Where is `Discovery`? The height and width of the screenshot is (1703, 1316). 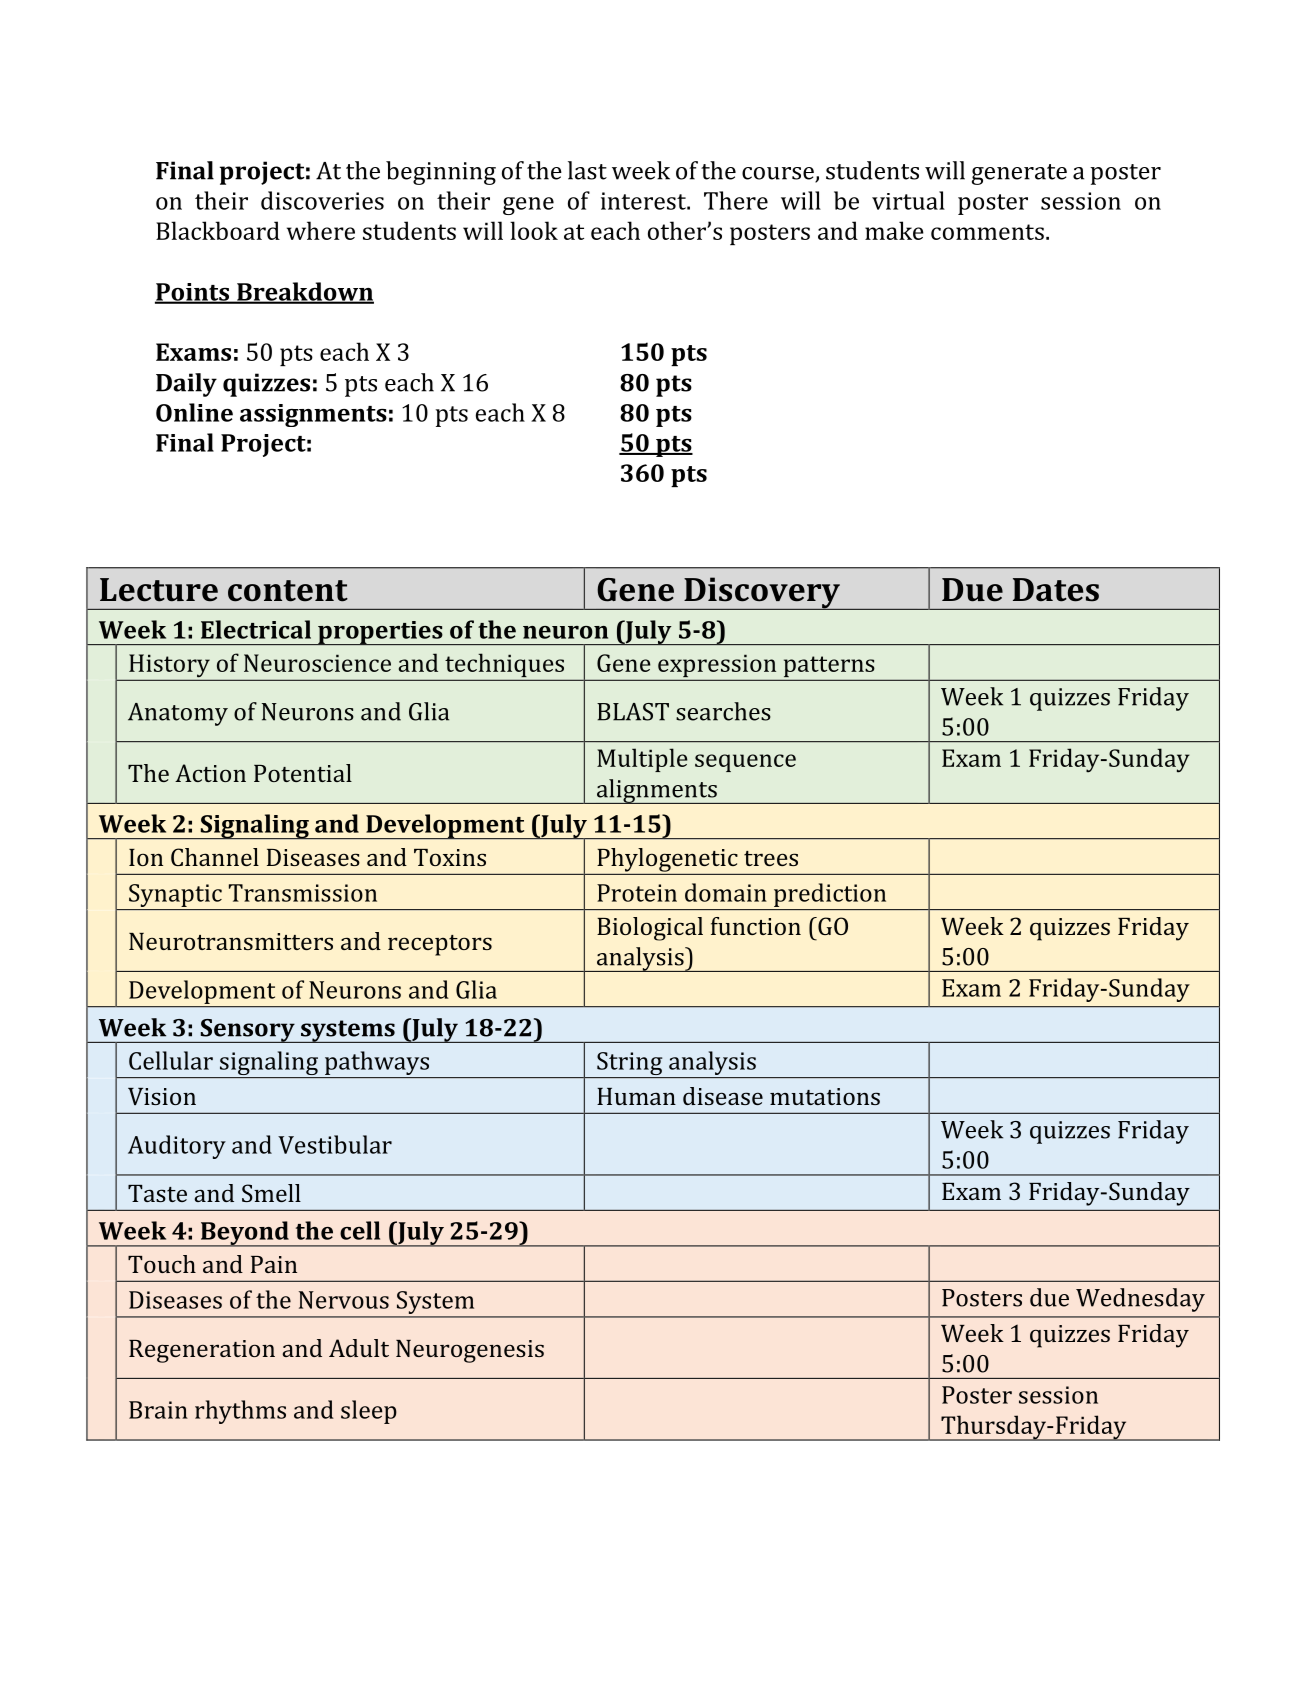 Discovery is located at coordinates (762, 593).
